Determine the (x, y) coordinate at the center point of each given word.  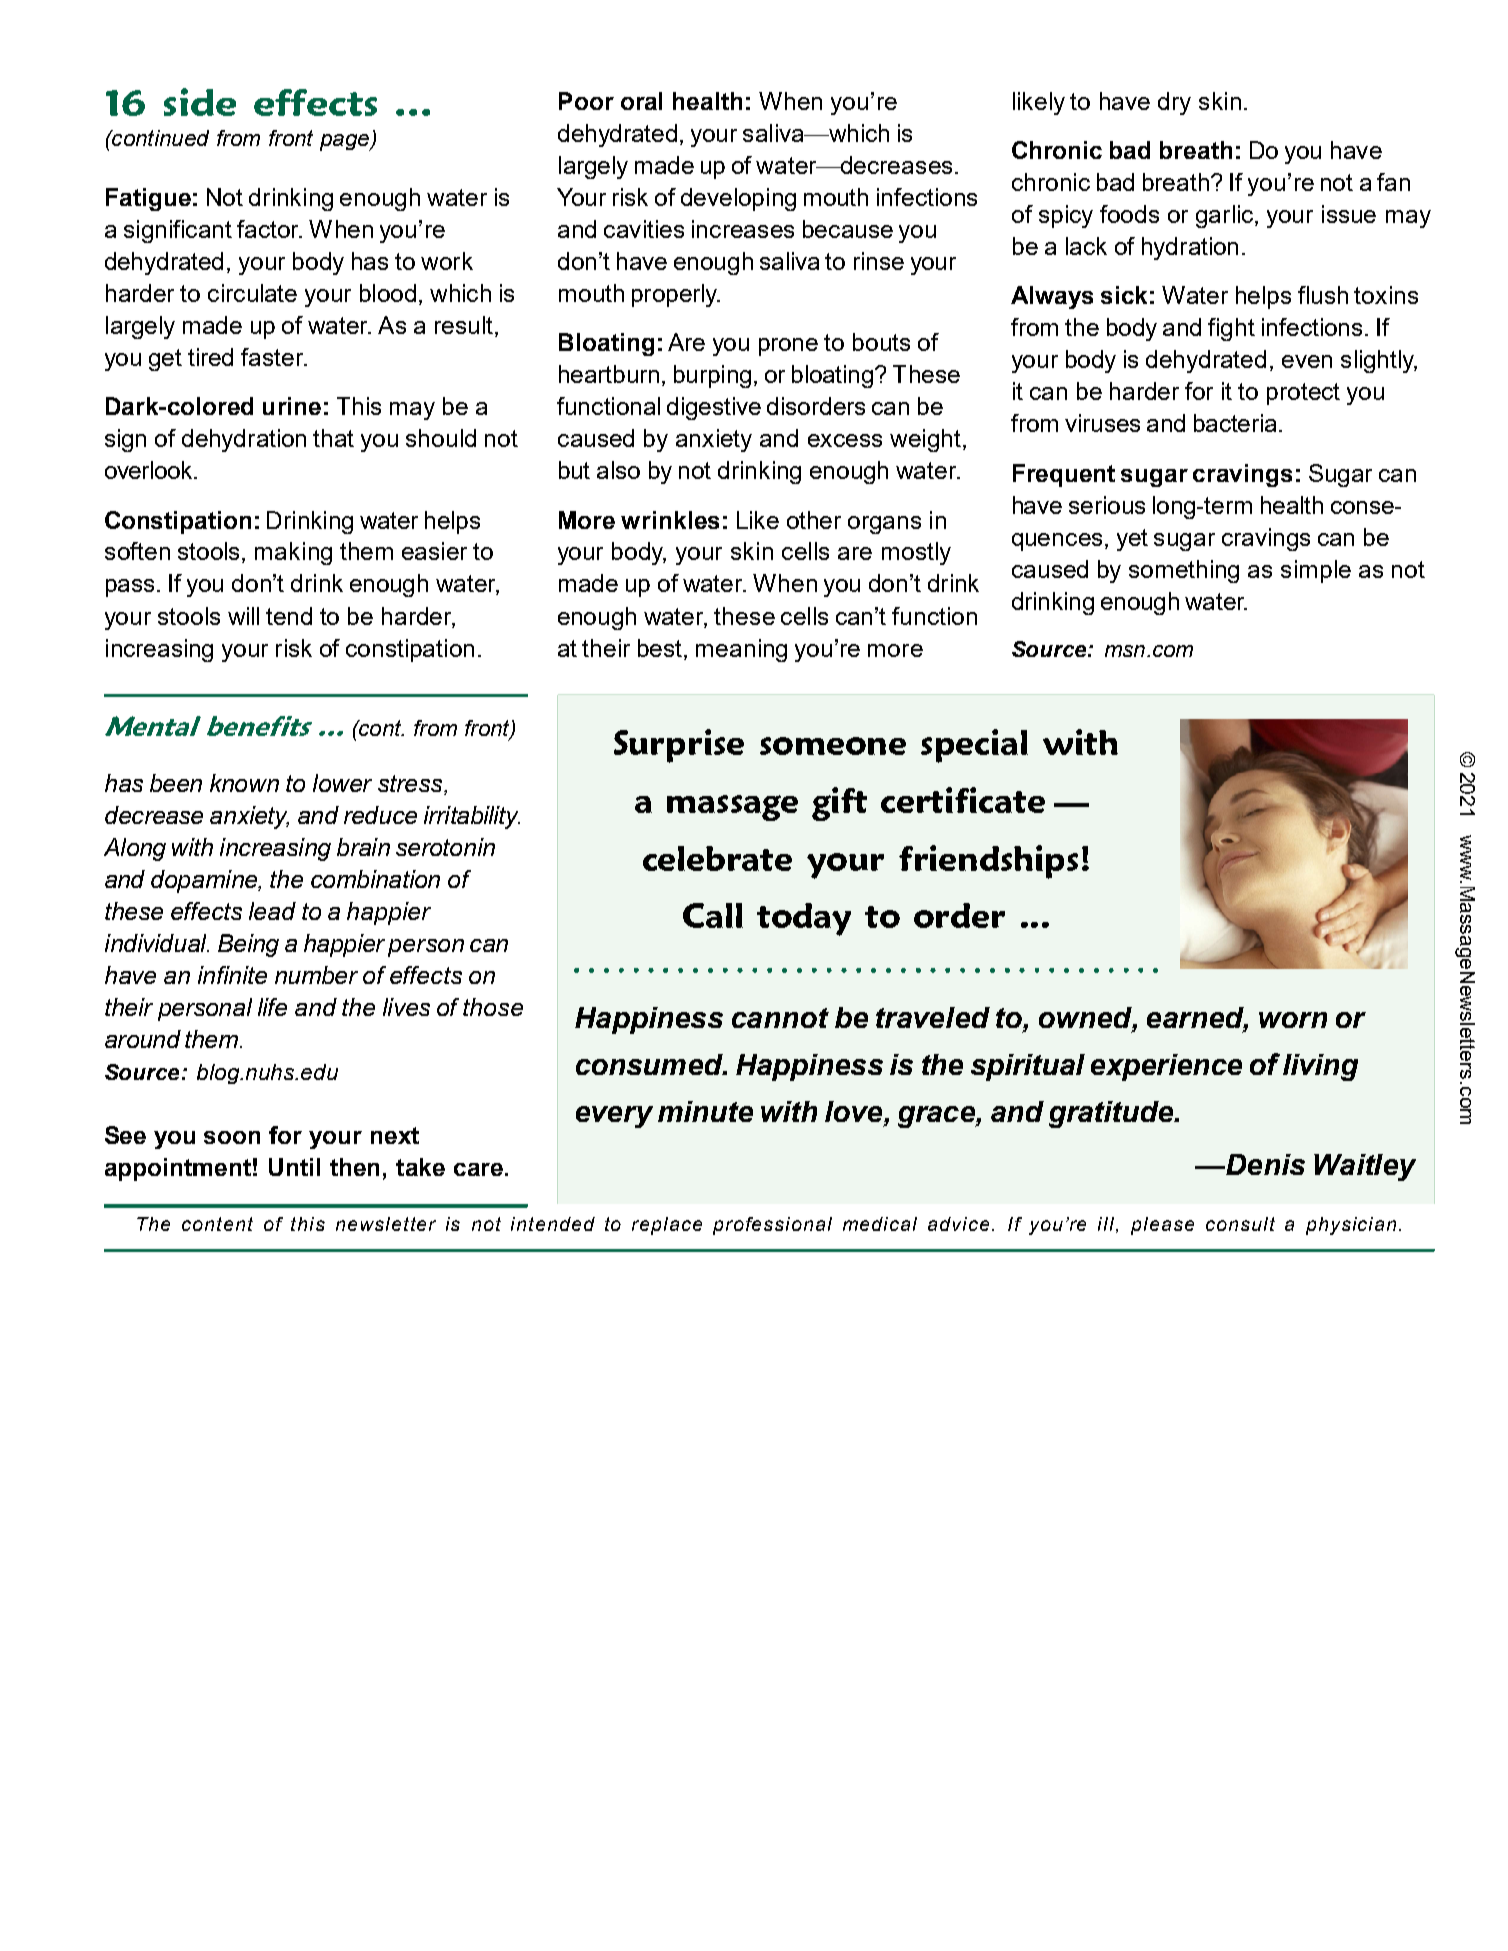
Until (294, 1167)
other (814, 520)
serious (1107, 505)
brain (363, 847)
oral (641, 101)
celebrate (717, 858)
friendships (988, 862)
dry (1174, 103)
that (333, 438)
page (346, 142)
